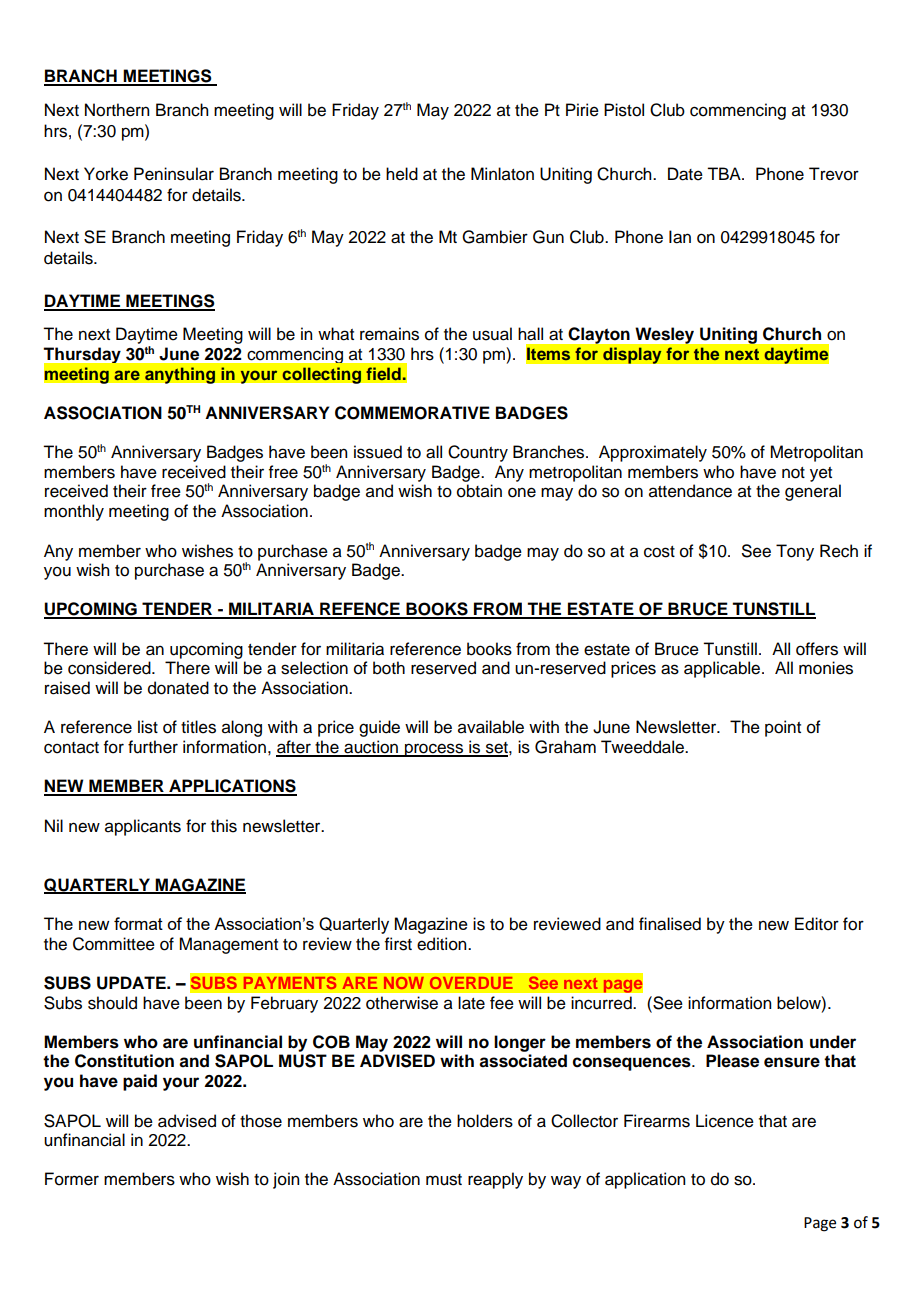  What do you see at coordinates (110, 668) in the screenshot?
I see `considered` at bounding box center [110, 668].
